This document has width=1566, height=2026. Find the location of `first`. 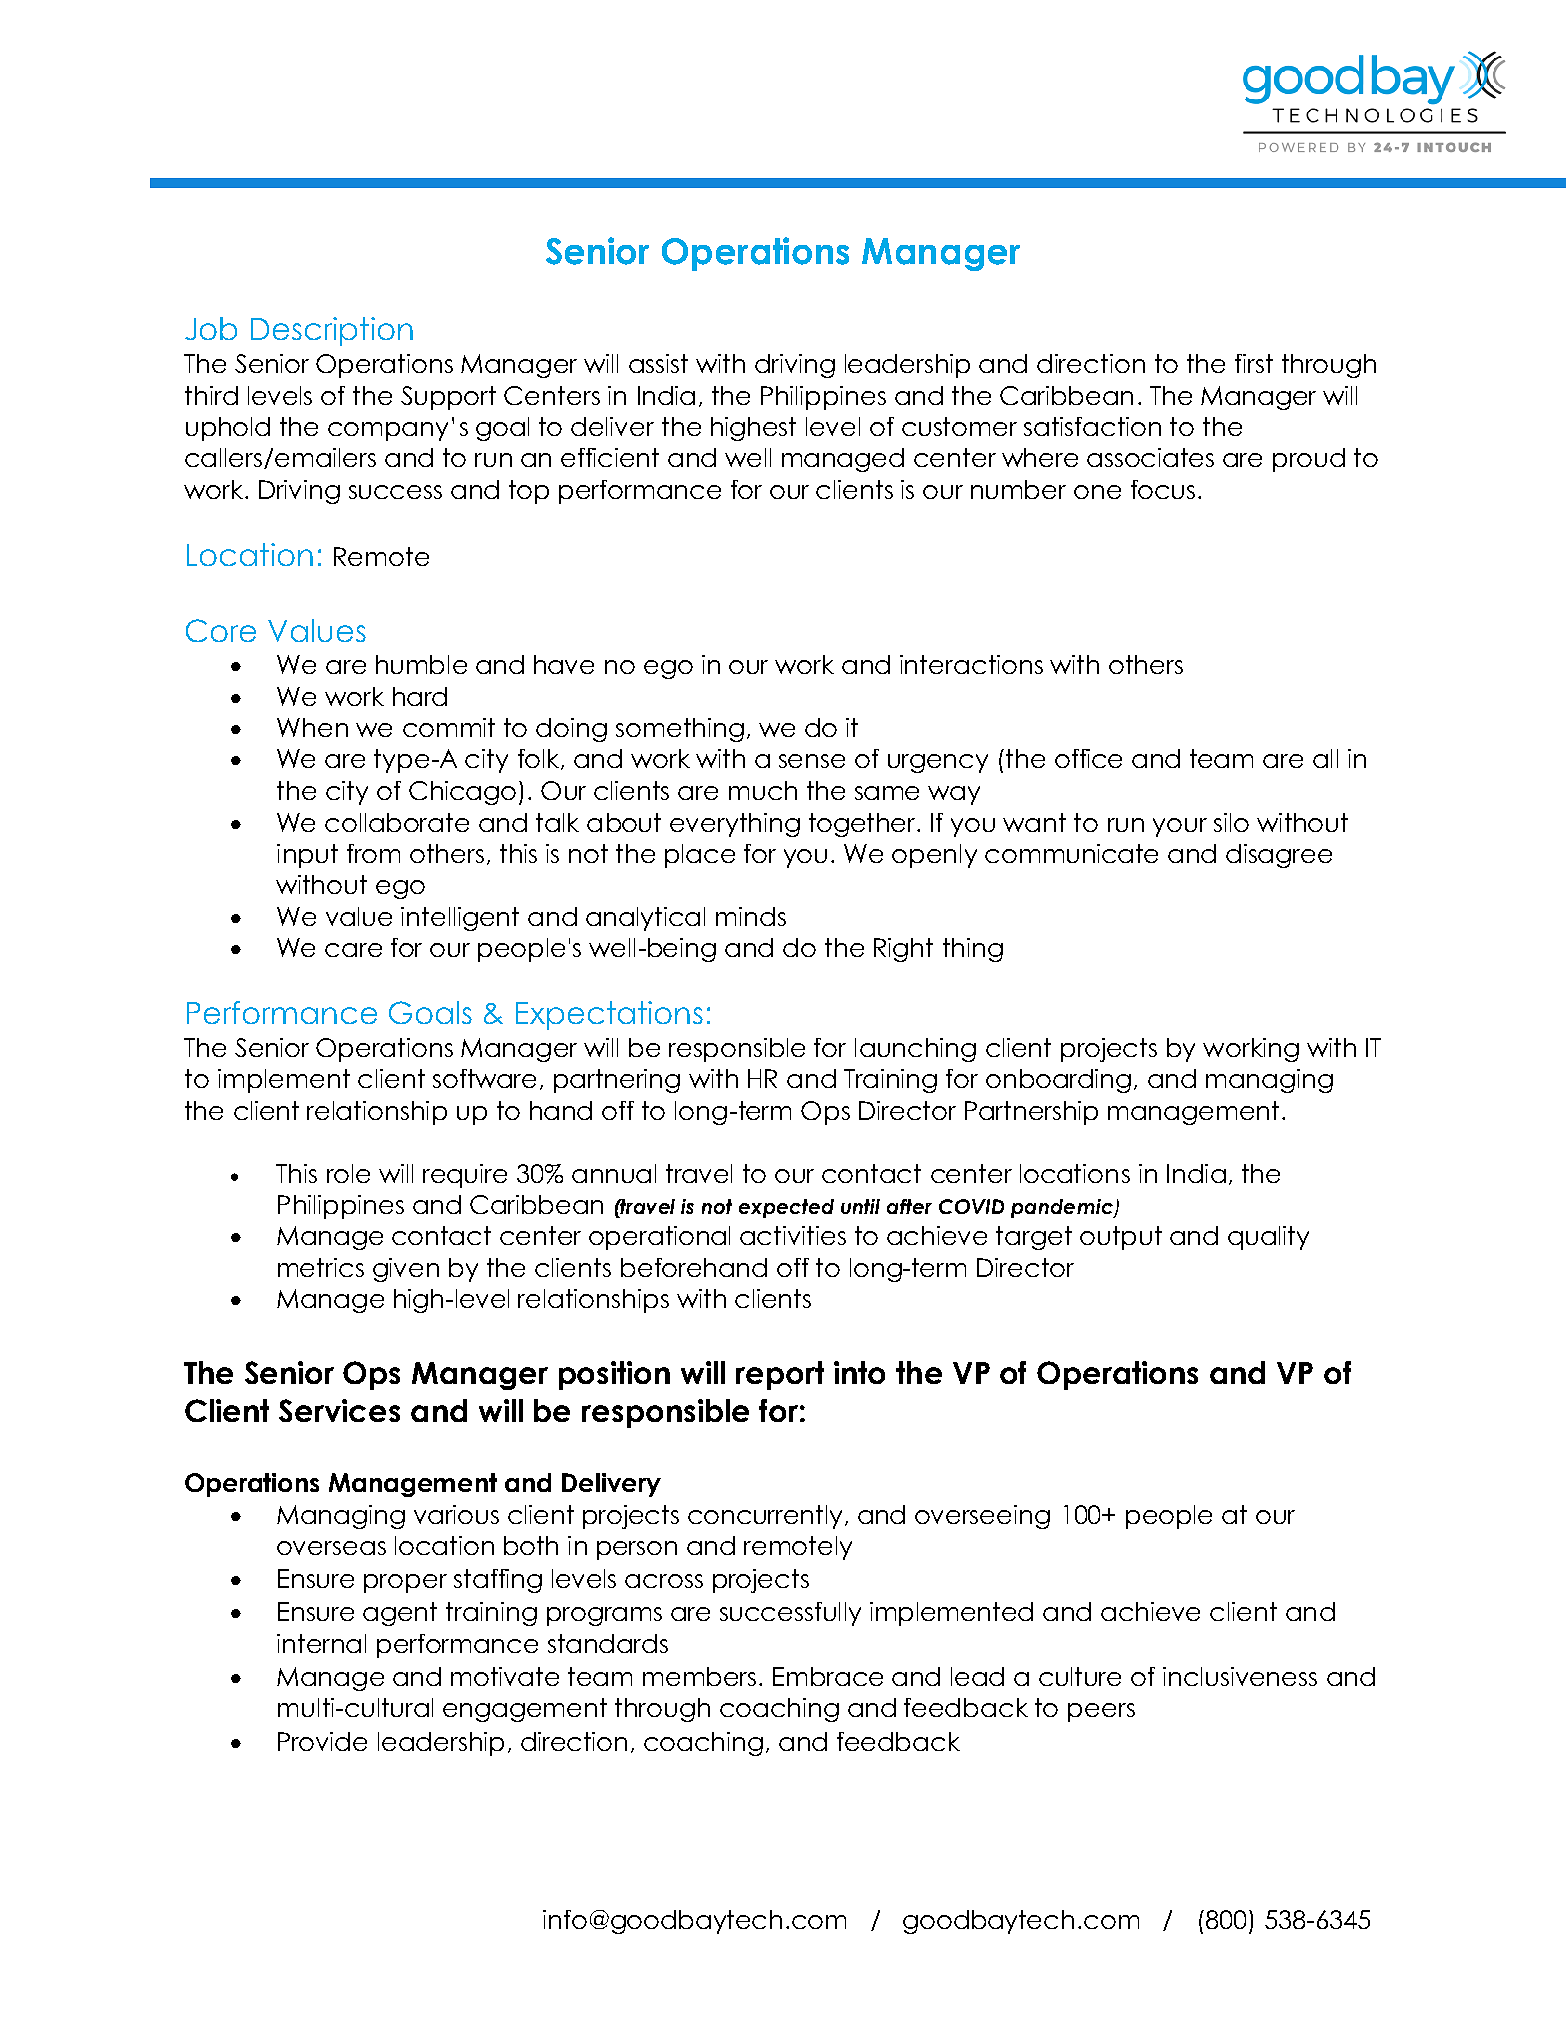

first is located at coordinates (1254, 363).
